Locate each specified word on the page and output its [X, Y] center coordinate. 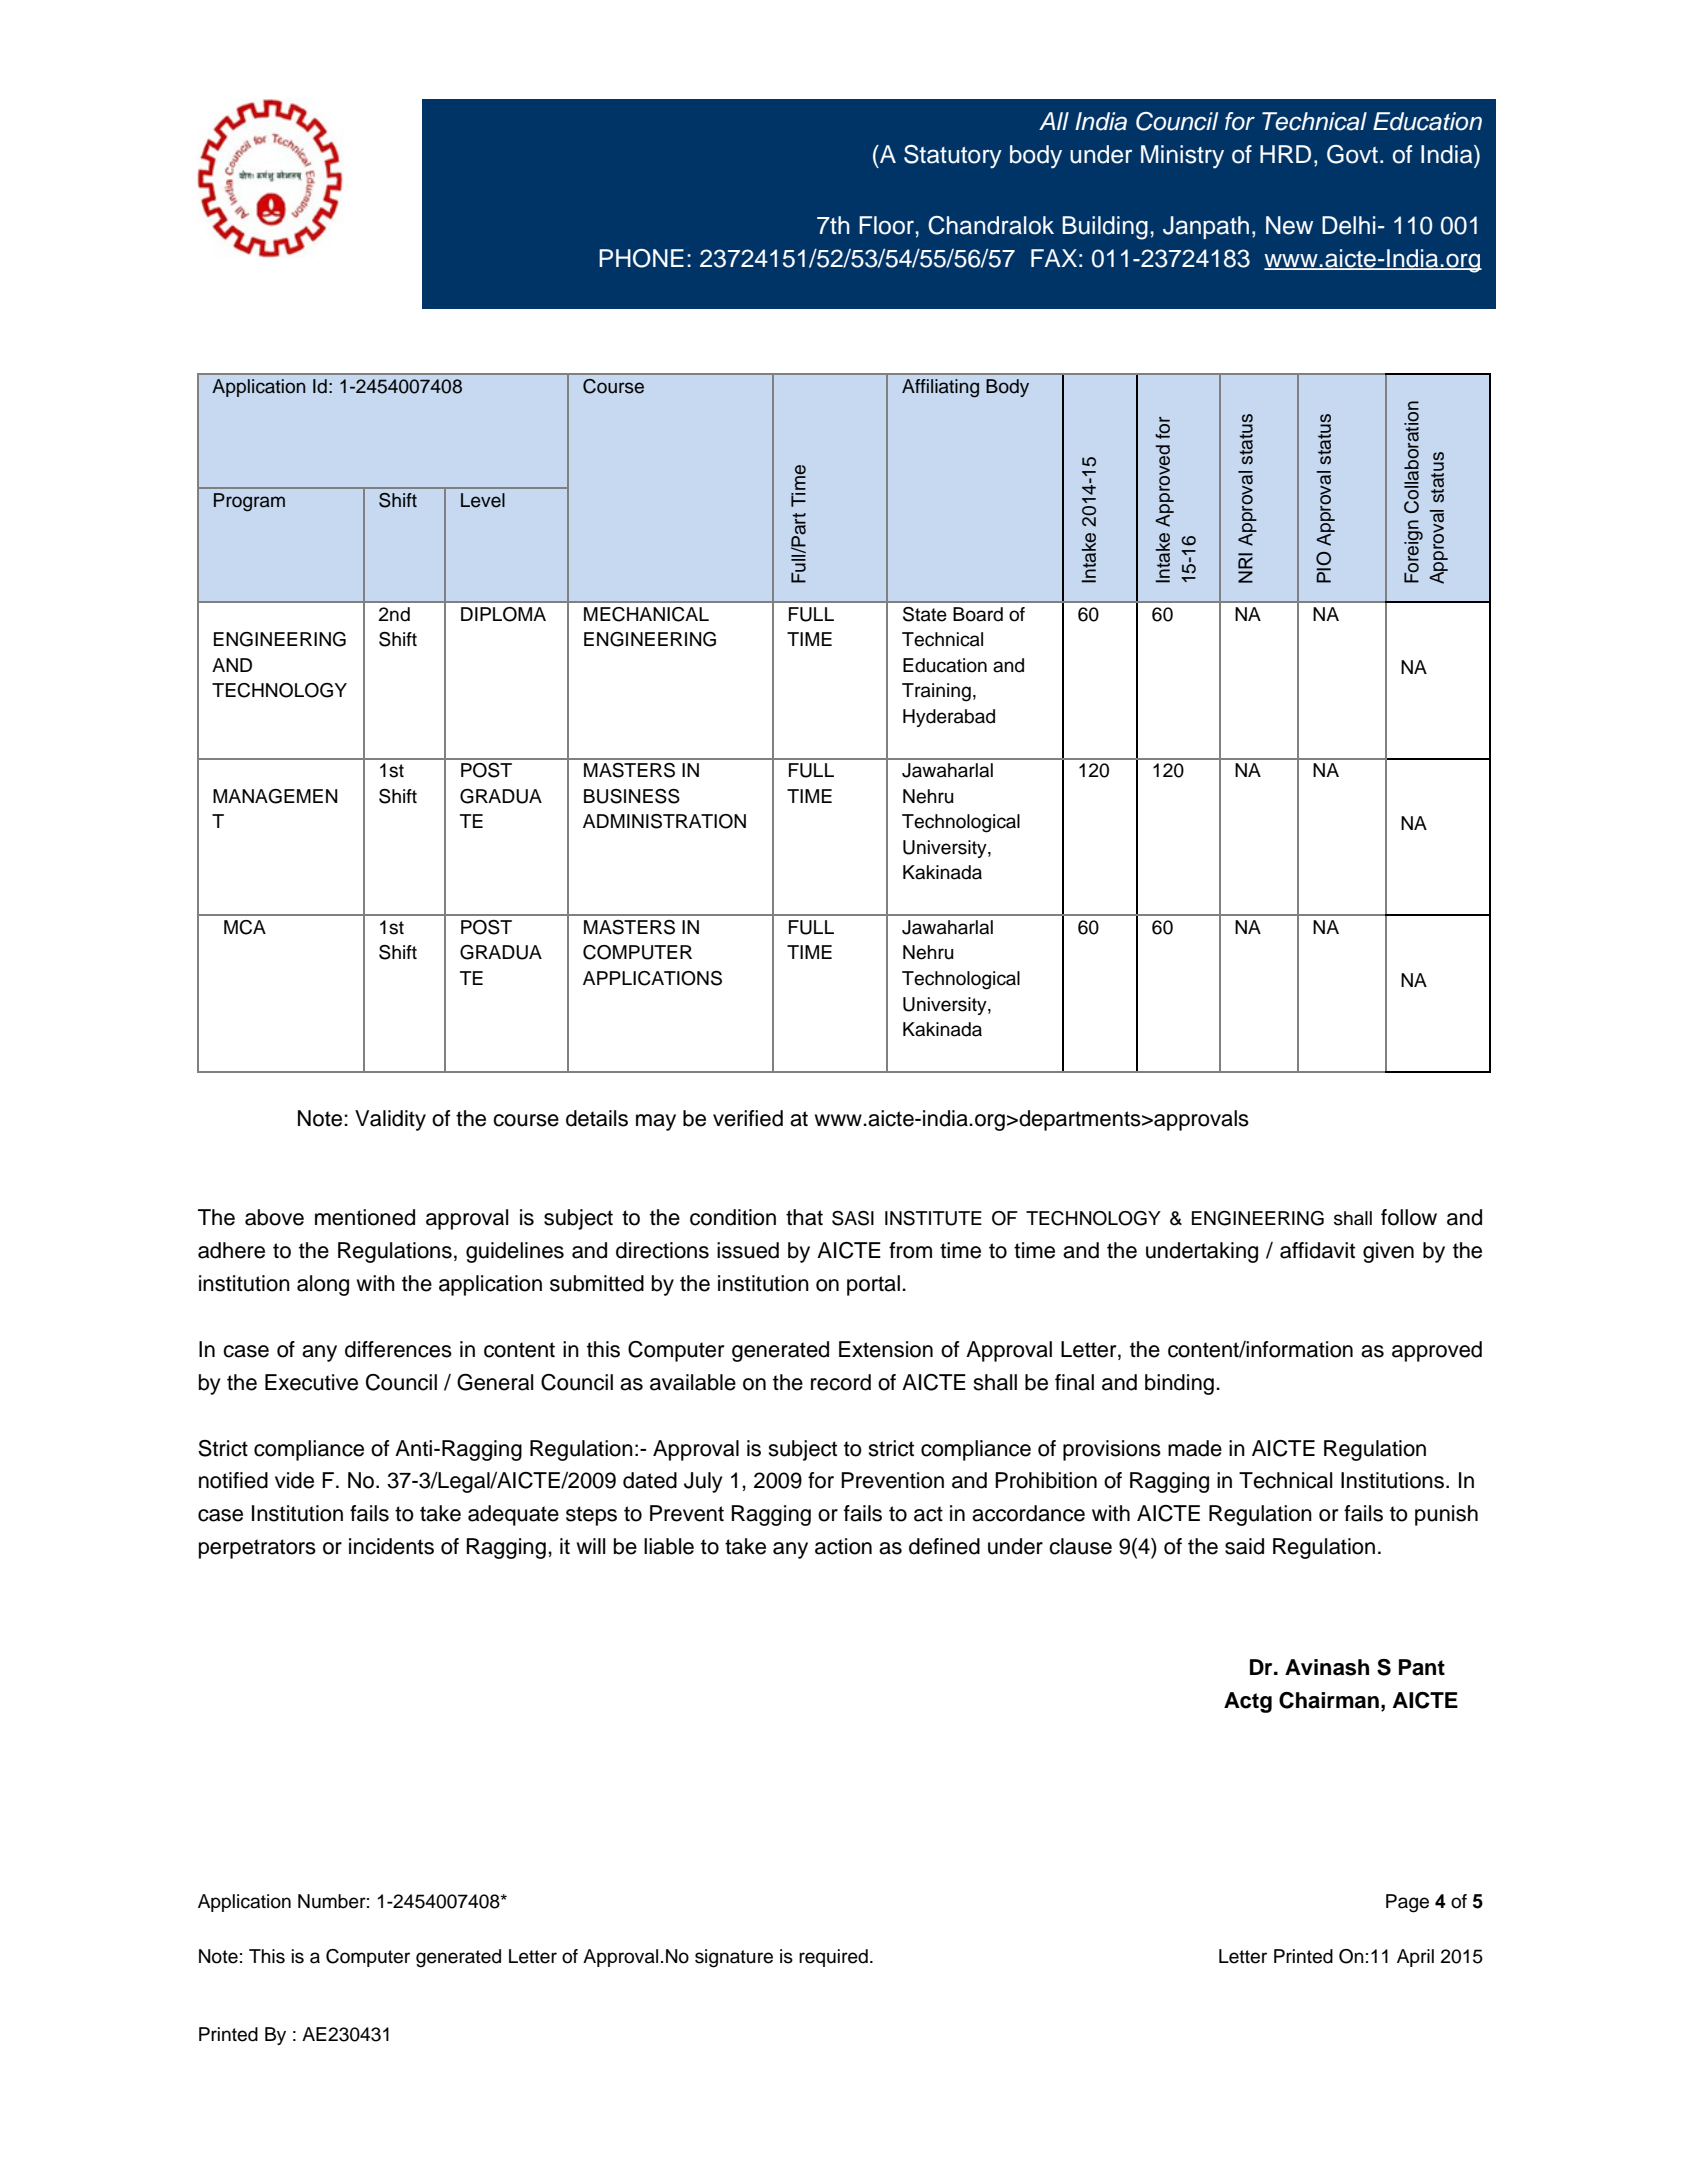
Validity [390, 1120]
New [1289, 225]
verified [748, 1118]
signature [734, 1958]
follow [1409, 1217]
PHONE [641, 258]
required [833, 1958]
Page [1407, 1903]
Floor [887, 225]
